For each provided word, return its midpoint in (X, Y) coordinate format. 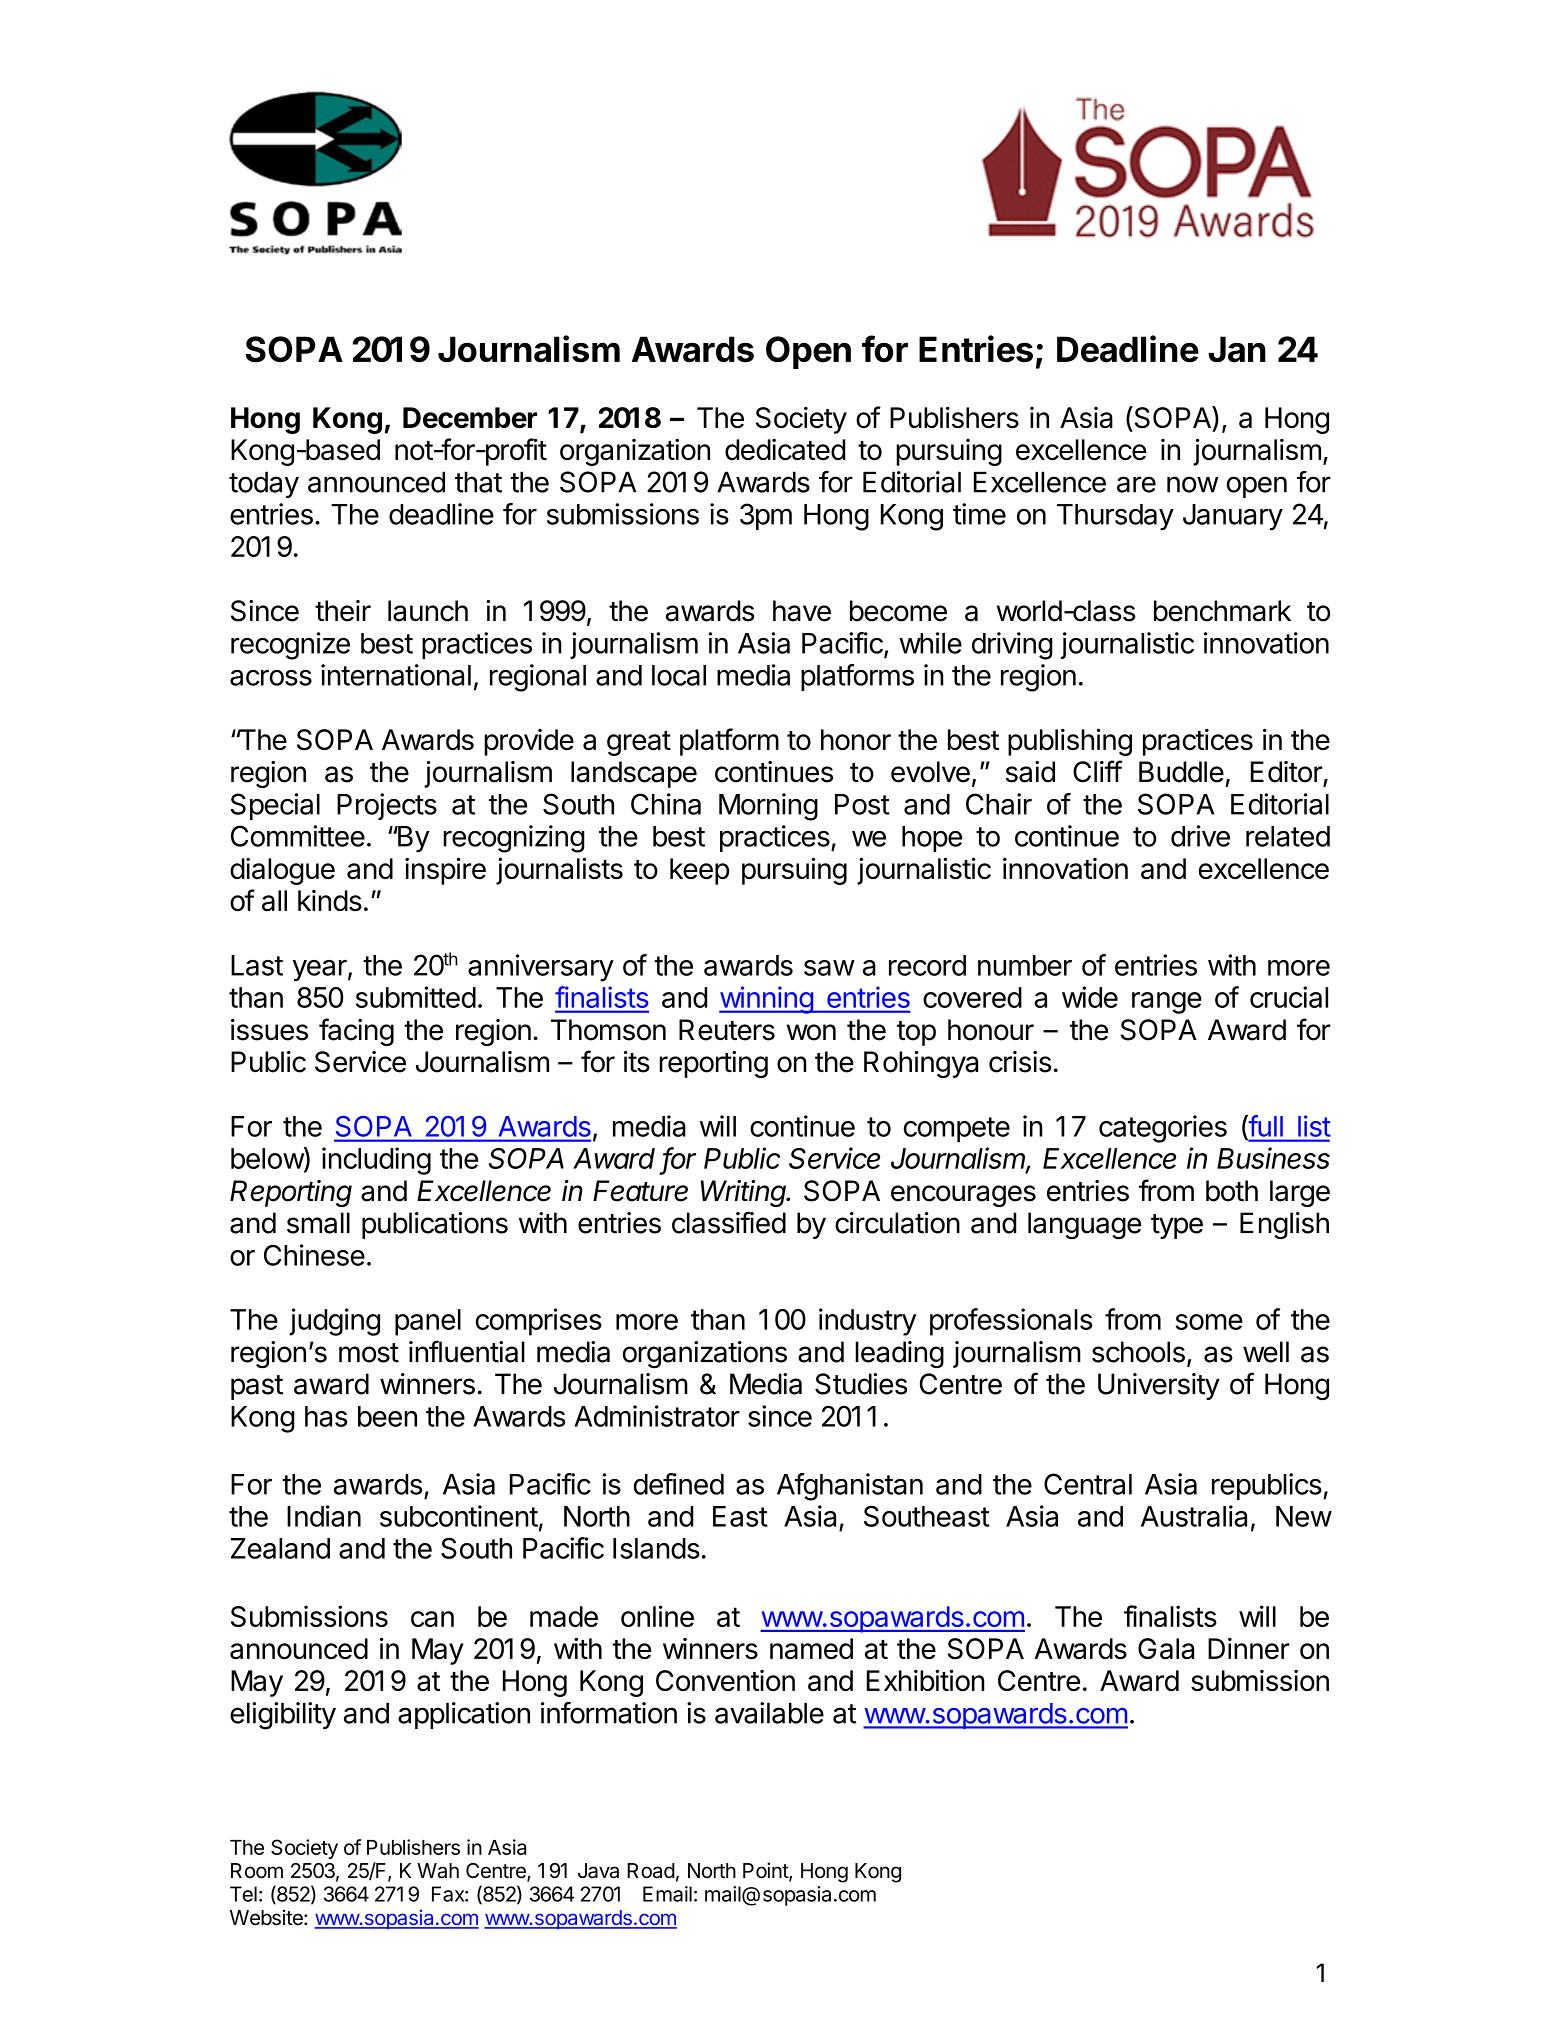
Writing (744, 1193)
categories (1163, 1129)
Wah (438, 1871)
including (376, 1161)
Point (766, 1871)
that (478, 482)
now (1193, 484)
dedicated (785, 450)
